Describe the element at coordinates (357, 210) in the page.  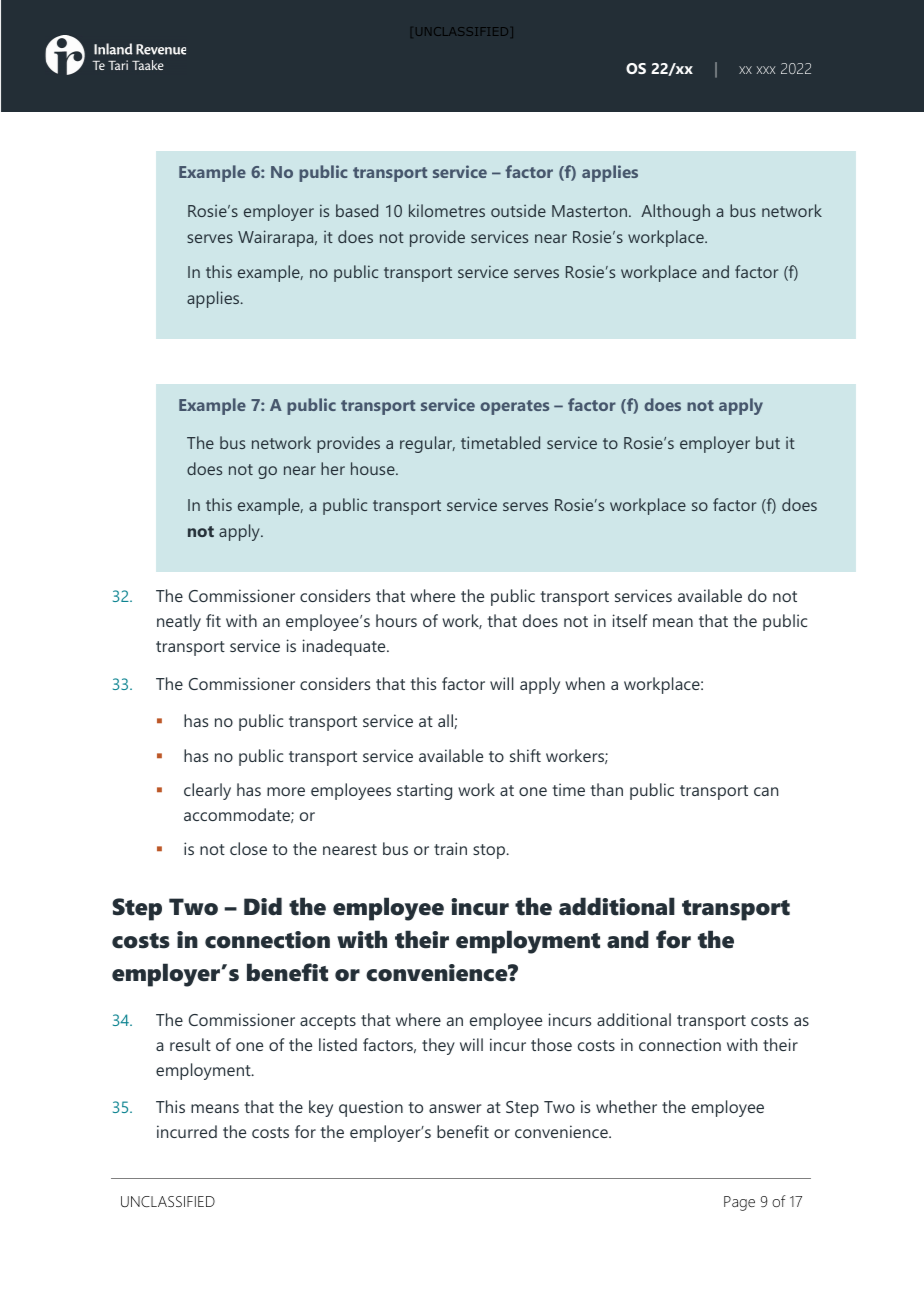
I see `based` at that location.
